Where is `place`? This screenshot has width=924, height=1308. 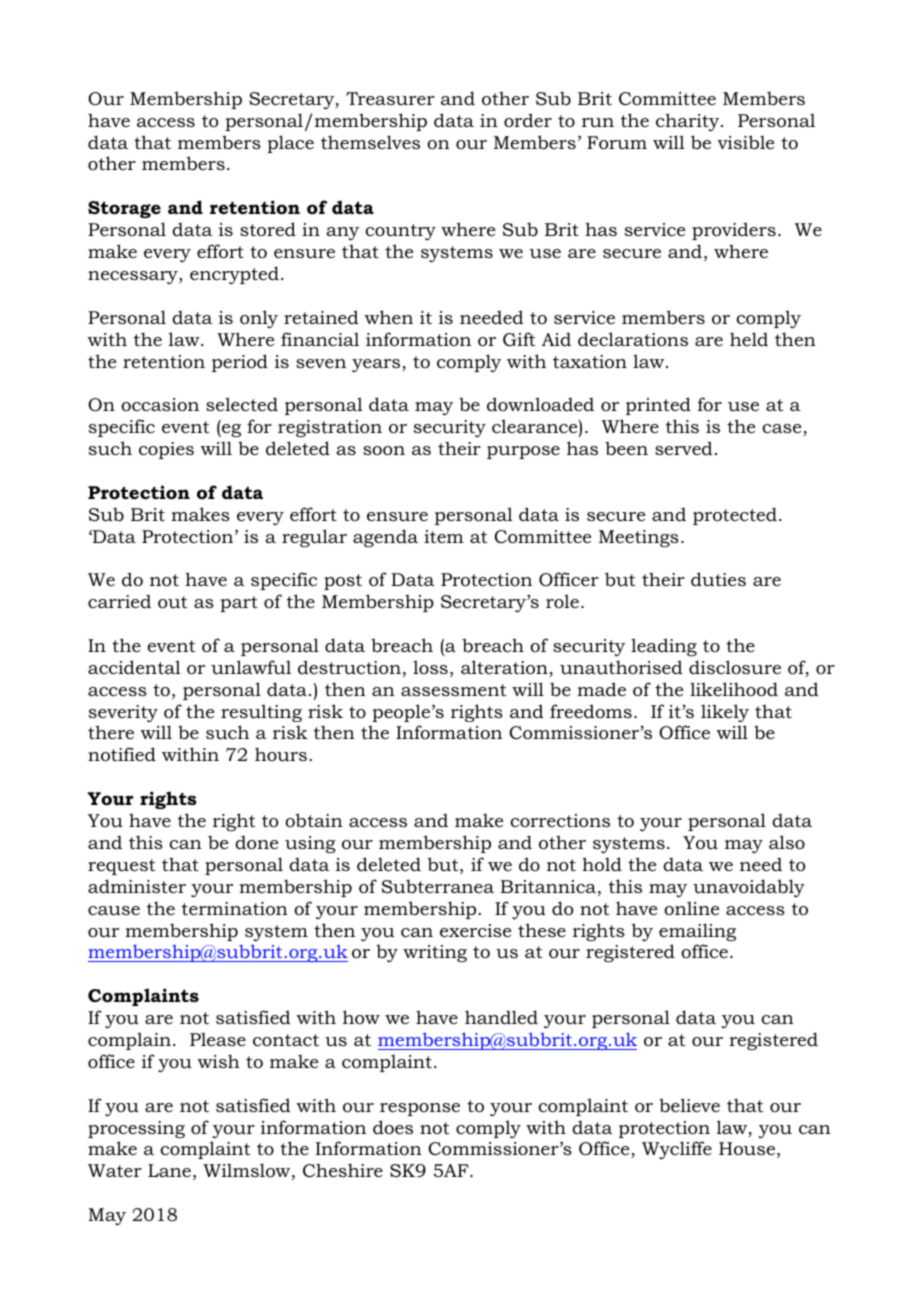
place is located at coordinates (290, 144).
